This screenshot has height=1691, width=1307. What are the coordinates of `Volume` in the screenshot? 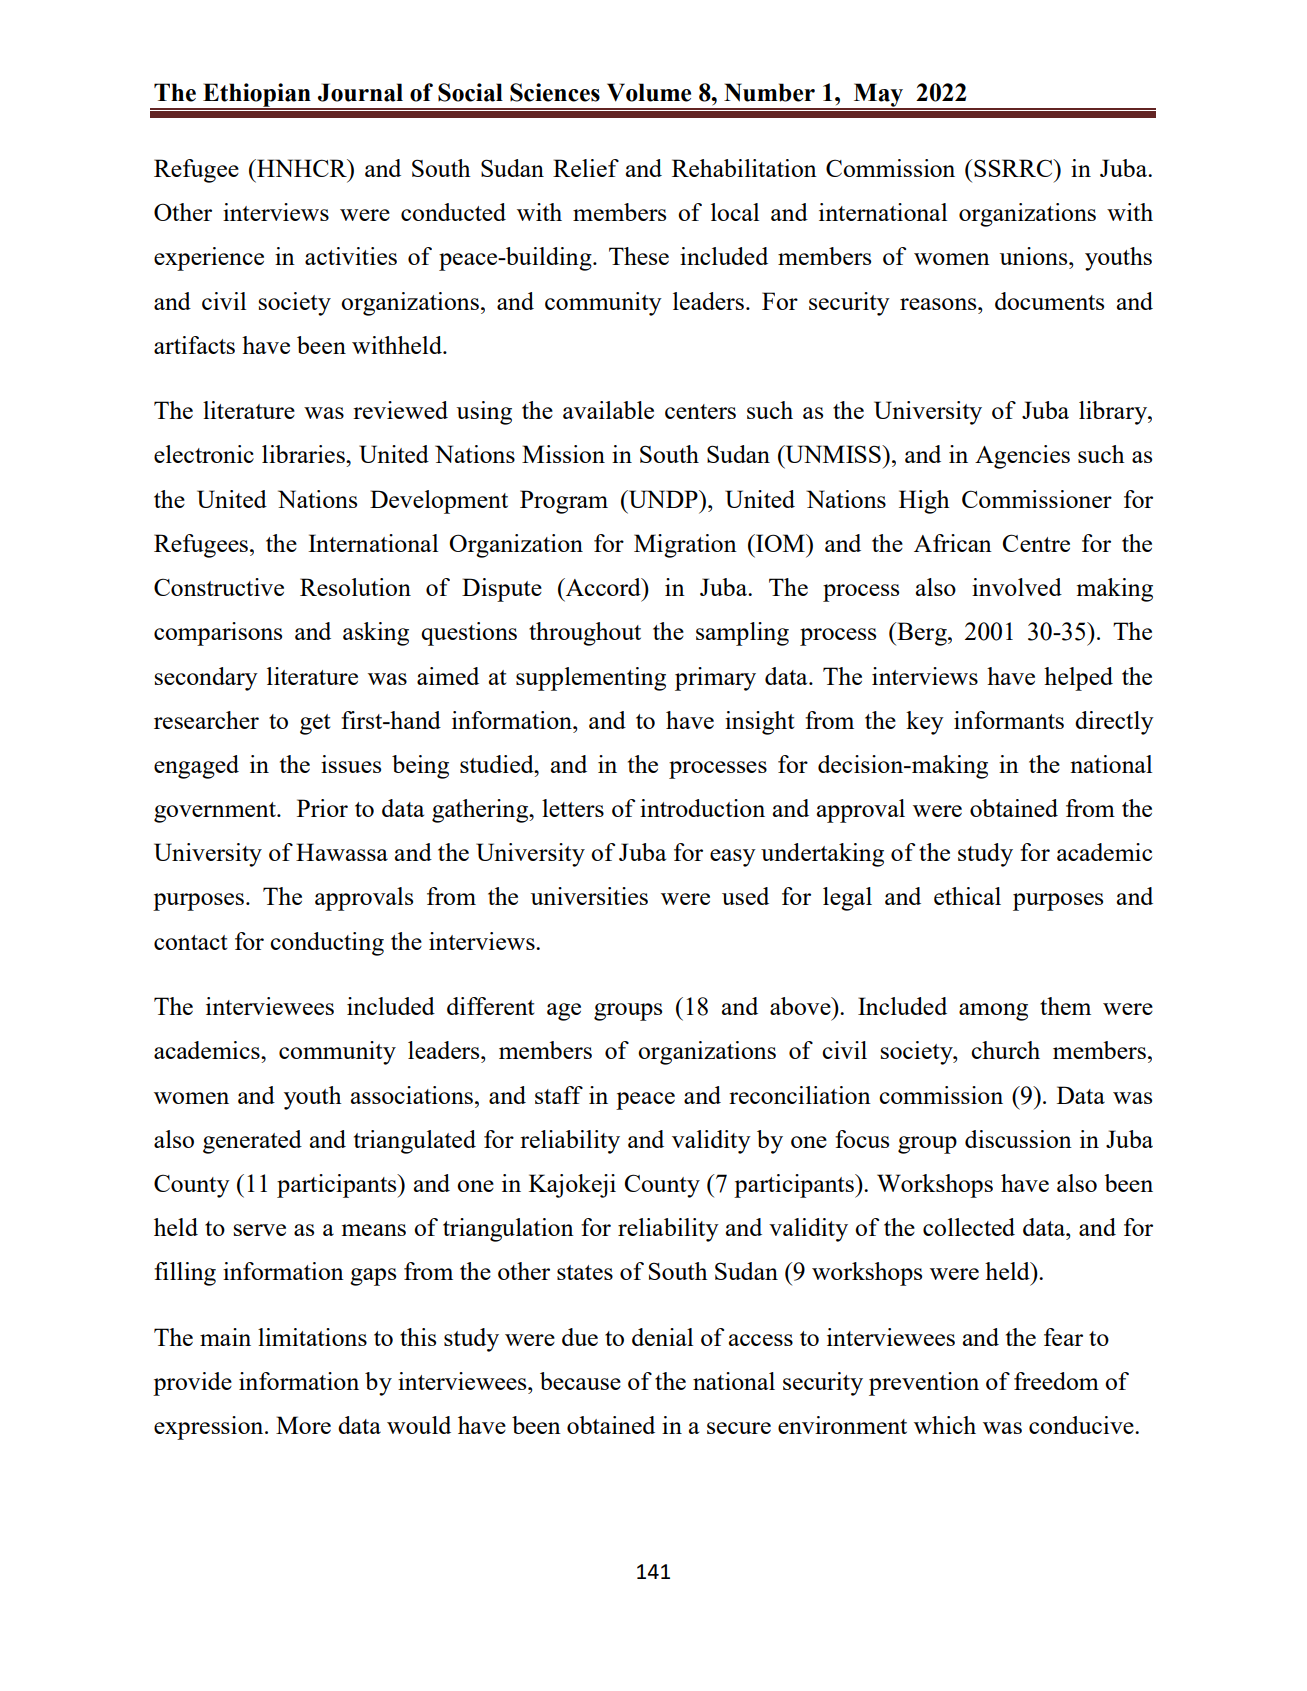 It's located at (649, 92).
